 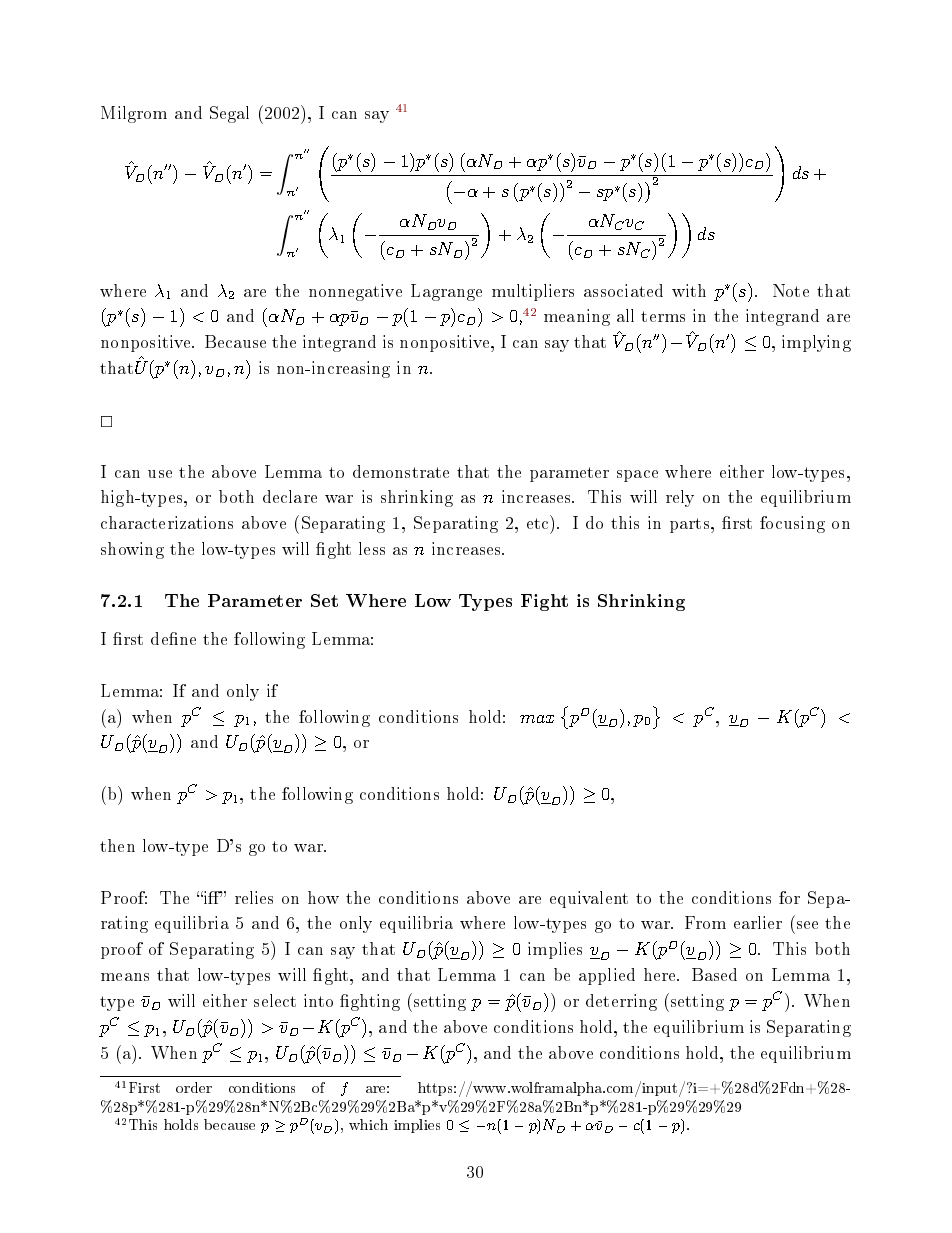 What do you see at coordinates (254, 897) in the screenshot?
I see `relies` at bounding box center [254, 897].
